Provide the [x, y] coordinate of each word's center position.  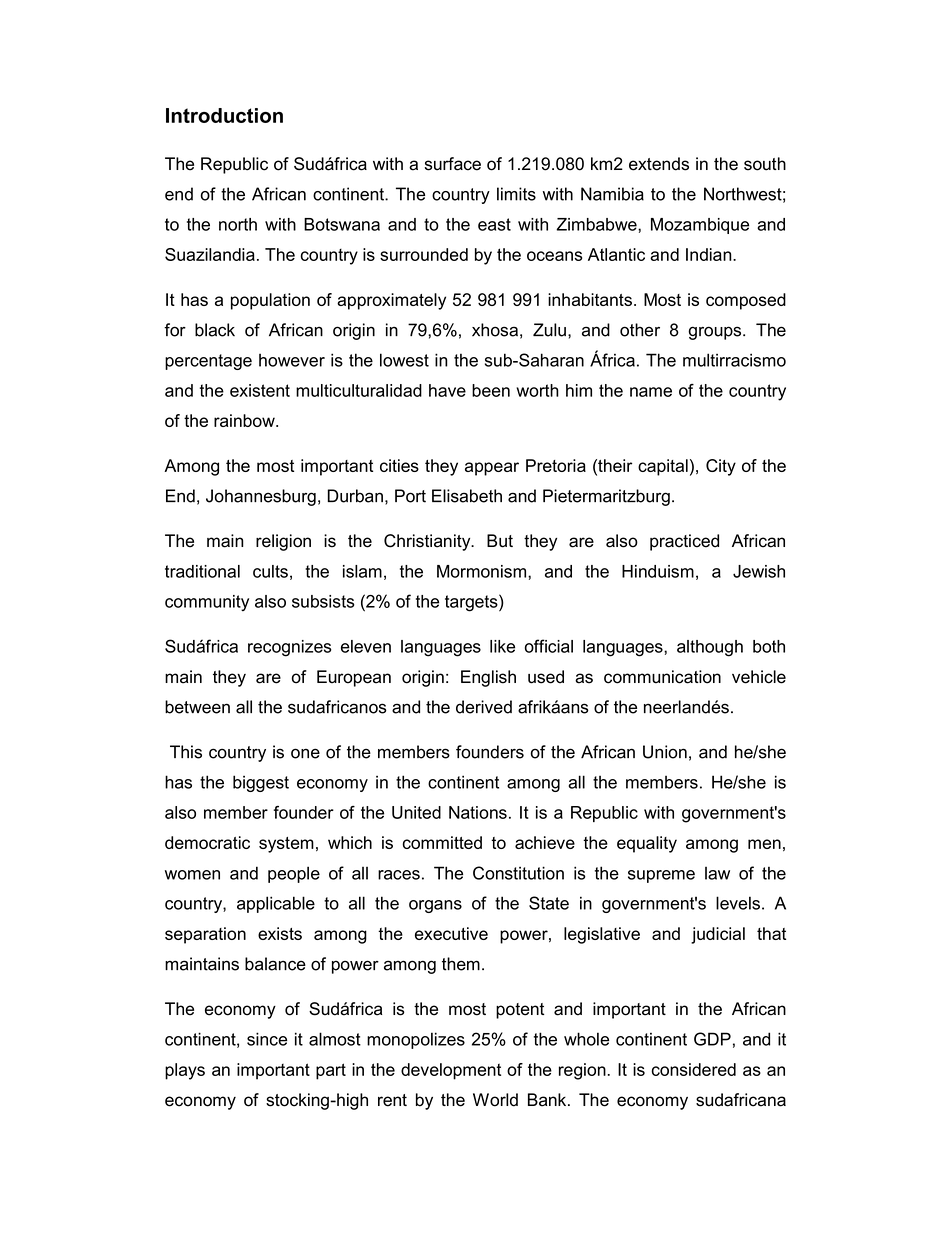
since [267, 1039]
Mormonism [483, 571]
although [710, 648]
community [207, 603]
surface [453, 164]
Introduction [224, 115]
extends [659, 164]
